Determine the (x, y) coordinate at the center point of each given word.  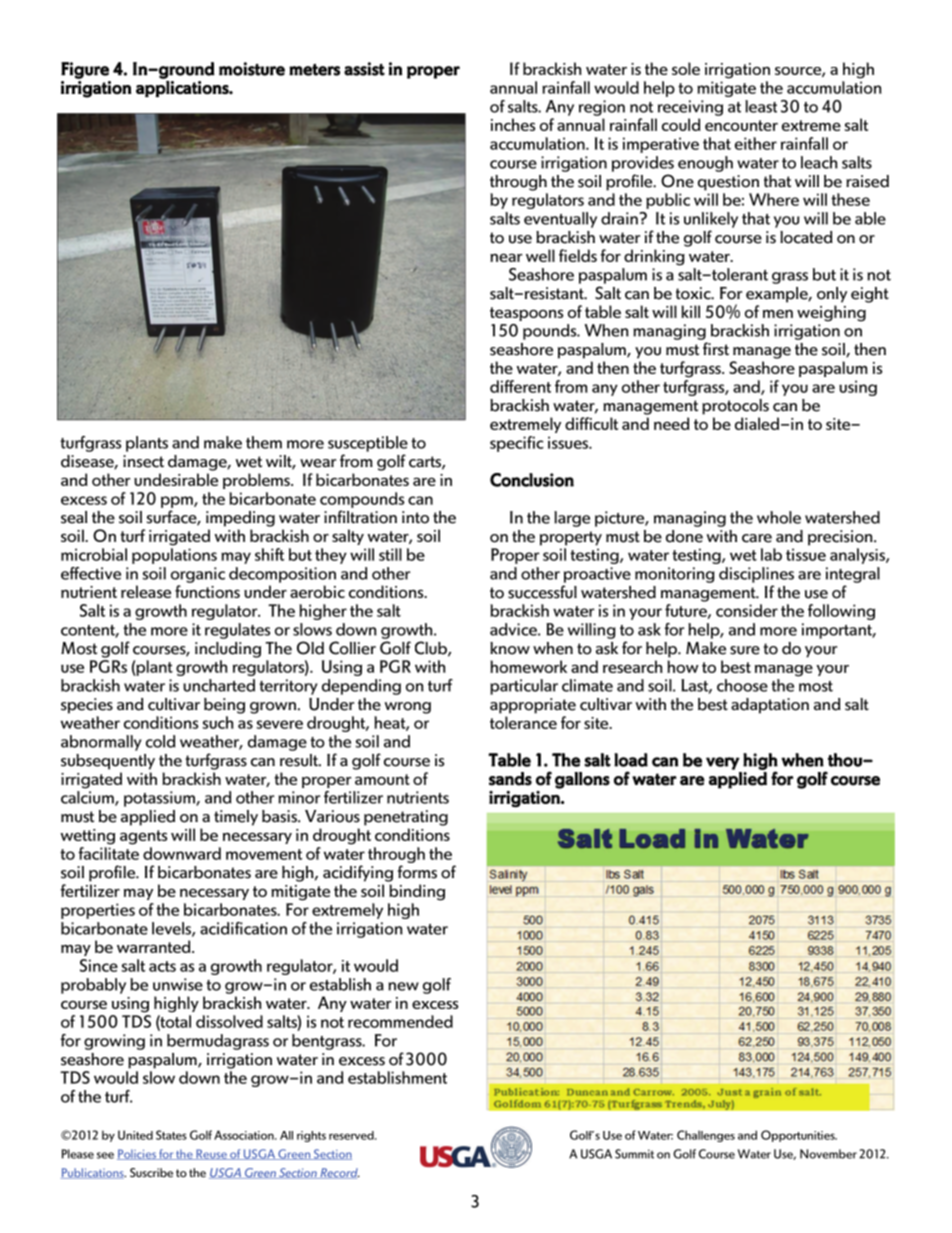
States (171, 1135)
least (761, 106)
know (510, 648)
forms (417, 872)
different (520, 386)
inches (513, 124)
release (146, 591)
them (264, 442)
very (723, 763)
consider (747, 610)
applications (183, 89)
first (716, 349)
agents (143, 837)
